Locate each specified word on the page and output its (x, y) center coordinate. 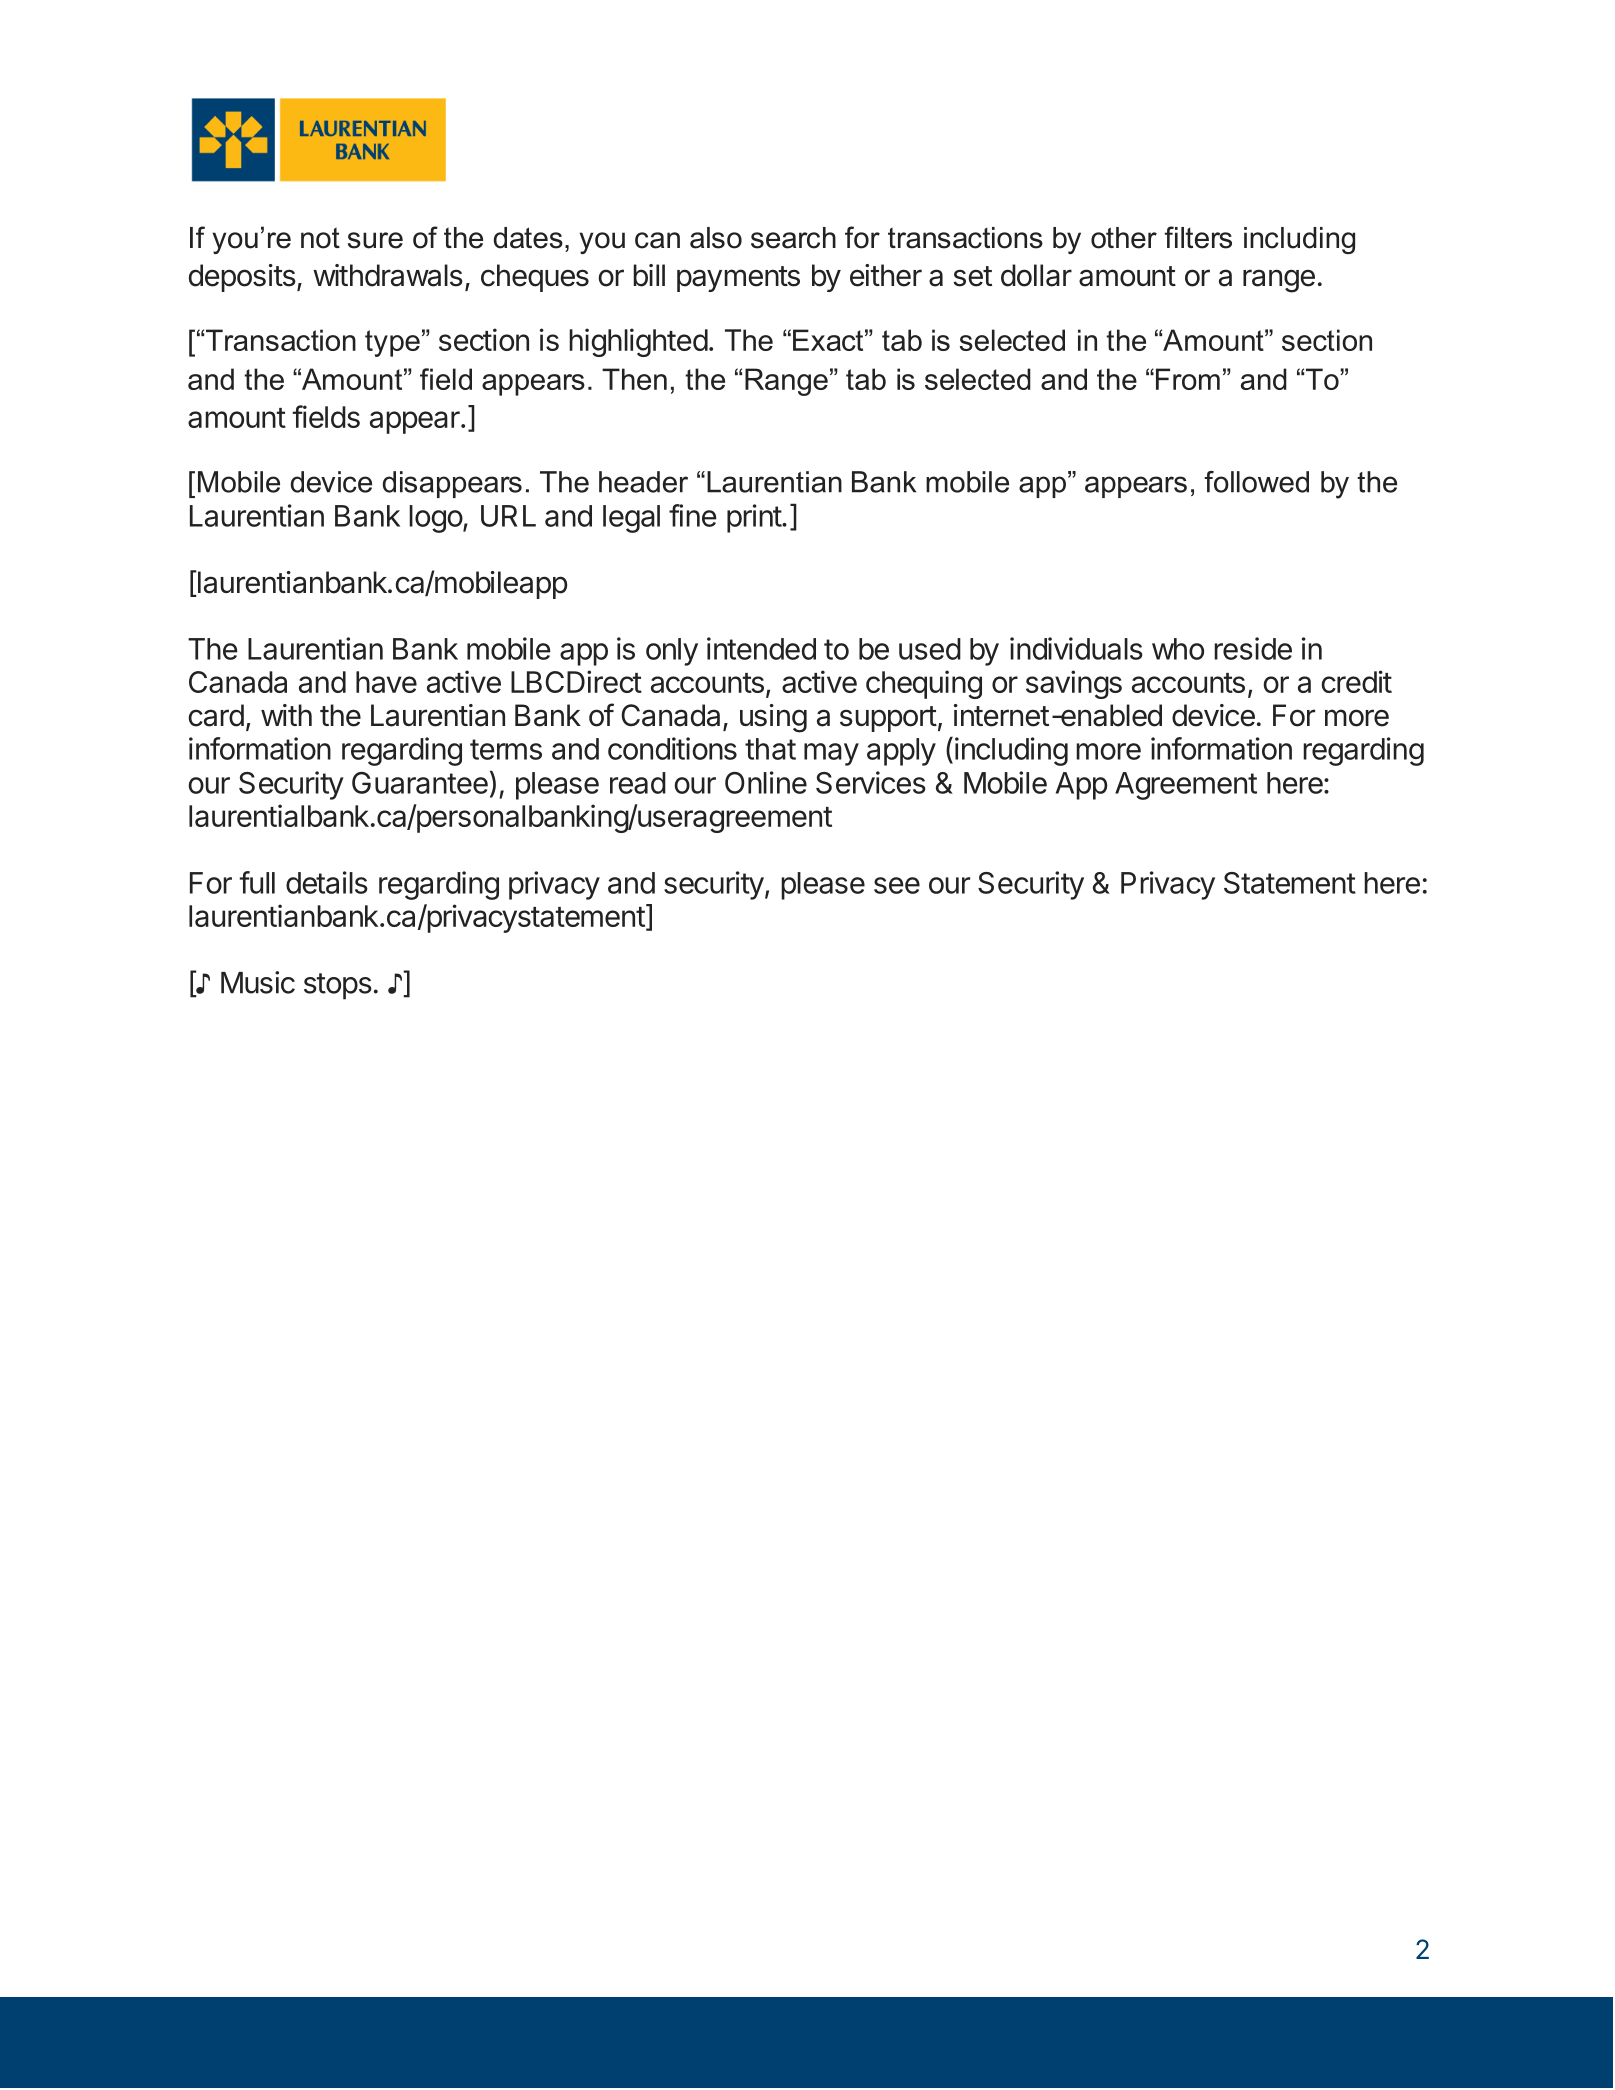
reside (1253, 648)
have (386, 682)
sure (375, 240)
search (793, 238)
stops (338, 986)
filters (1198, 237)
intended (761, 648)
